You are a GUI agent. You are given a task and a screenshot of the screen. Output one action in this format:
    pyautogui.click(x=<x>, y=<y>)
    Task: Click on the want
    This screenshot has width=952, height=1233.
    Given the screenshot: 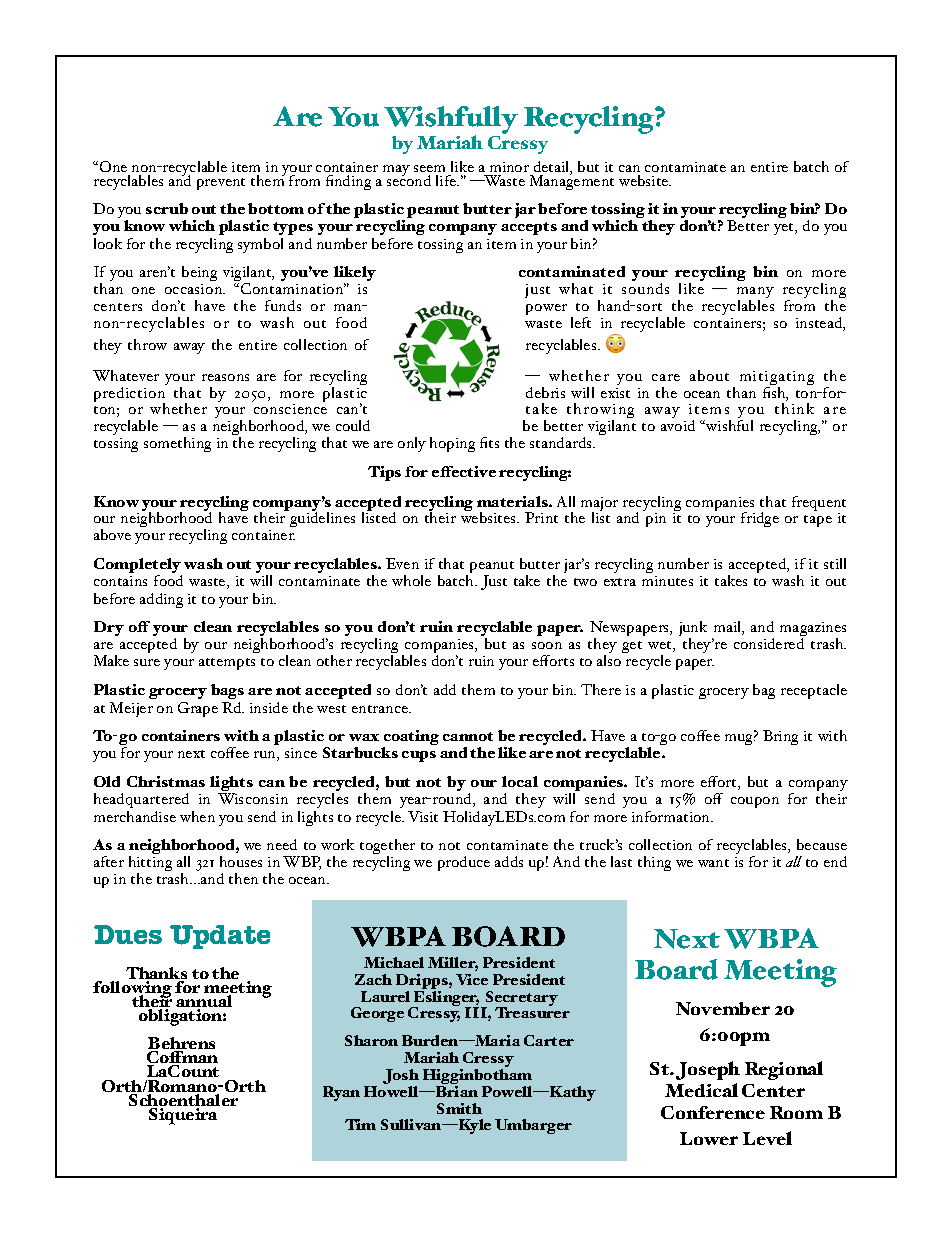 What is the action you would take?
    pyautogui.click(x=713, y=863)
